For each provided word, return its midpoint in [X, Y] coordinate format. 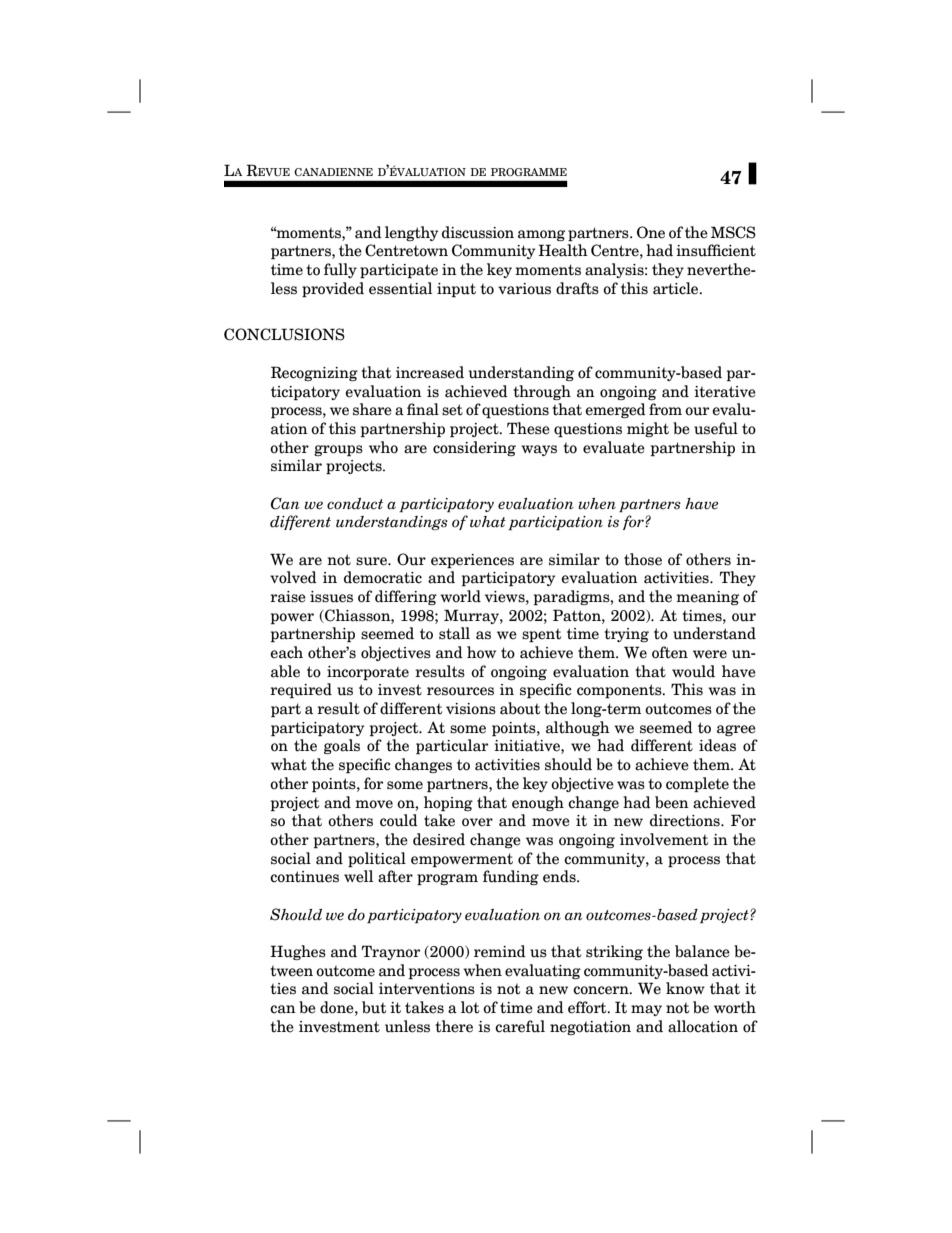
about [520, 708]
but [374, 1007]
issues [331, 597]
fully [340, 270]
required [301, 690]
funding [511, 877]
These [528, 428]
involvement [664, 839]
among [541, 235]
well [358, 876]
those [643, 559]
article [677, 288]
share [372, 409]
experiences [472, 561]
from [665, 409]
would [693, 671]
